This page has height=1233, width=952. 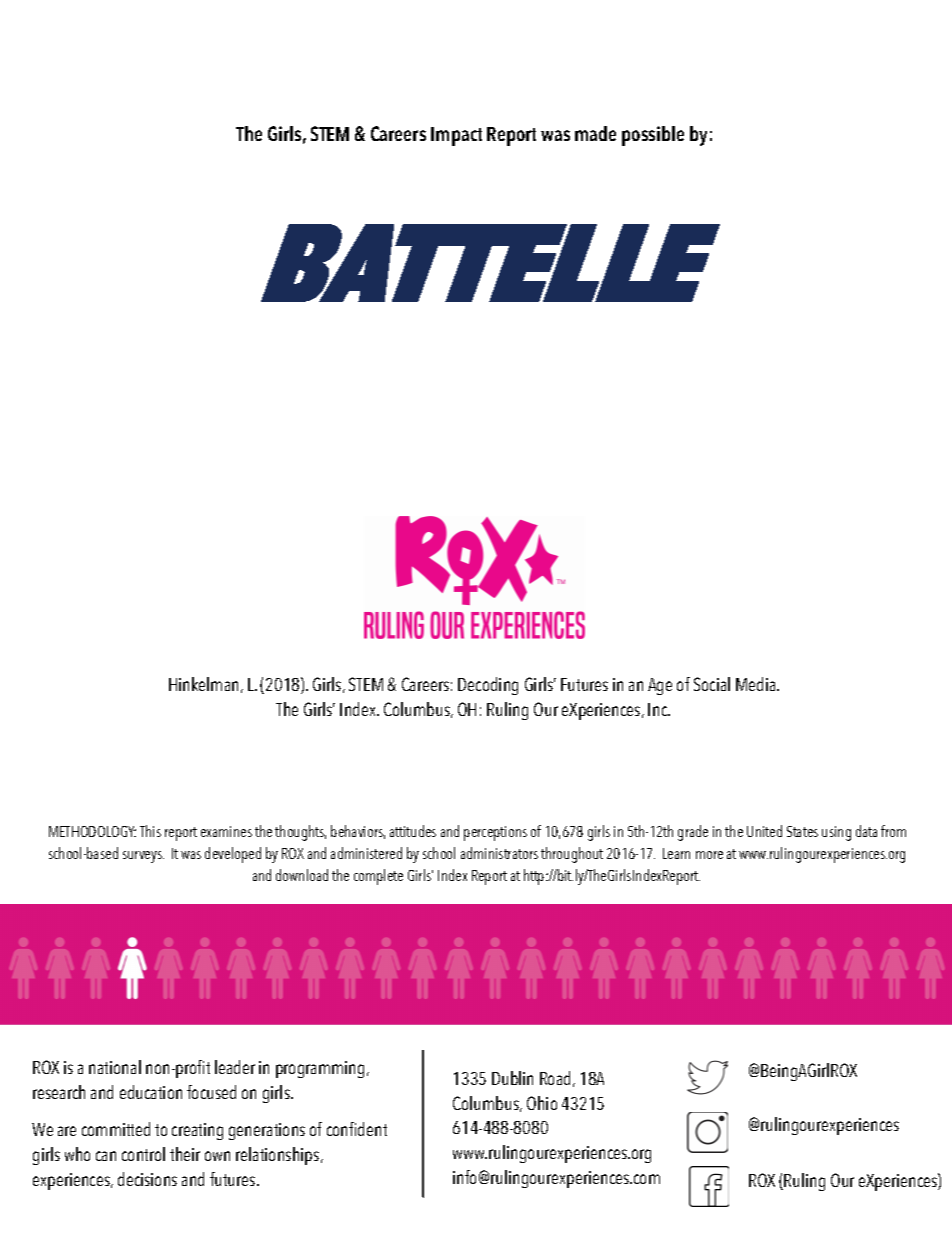 I want to click on control, so click(x=143, y=1154).
